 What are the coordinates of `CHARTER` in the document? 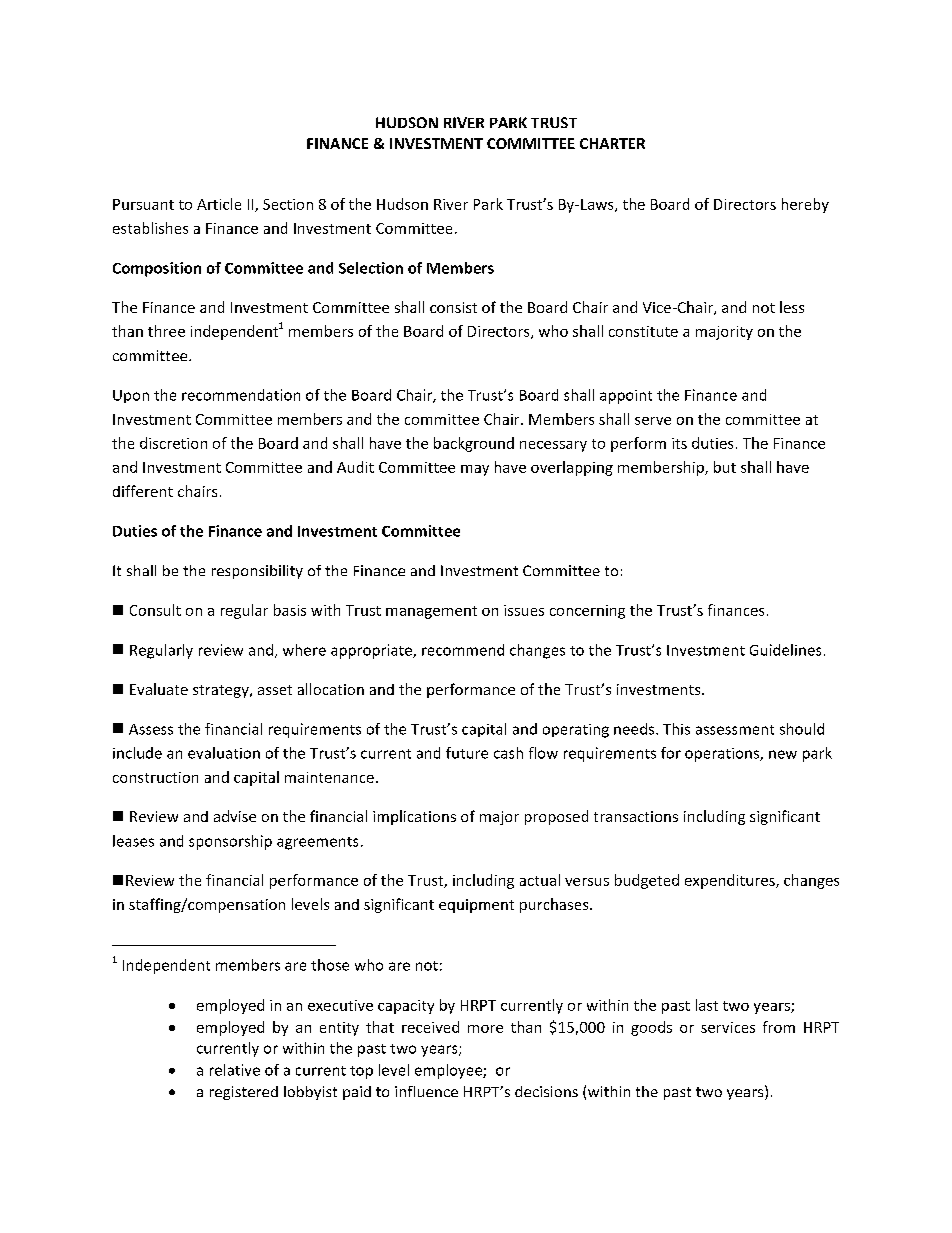 It's located at (612, 143).
